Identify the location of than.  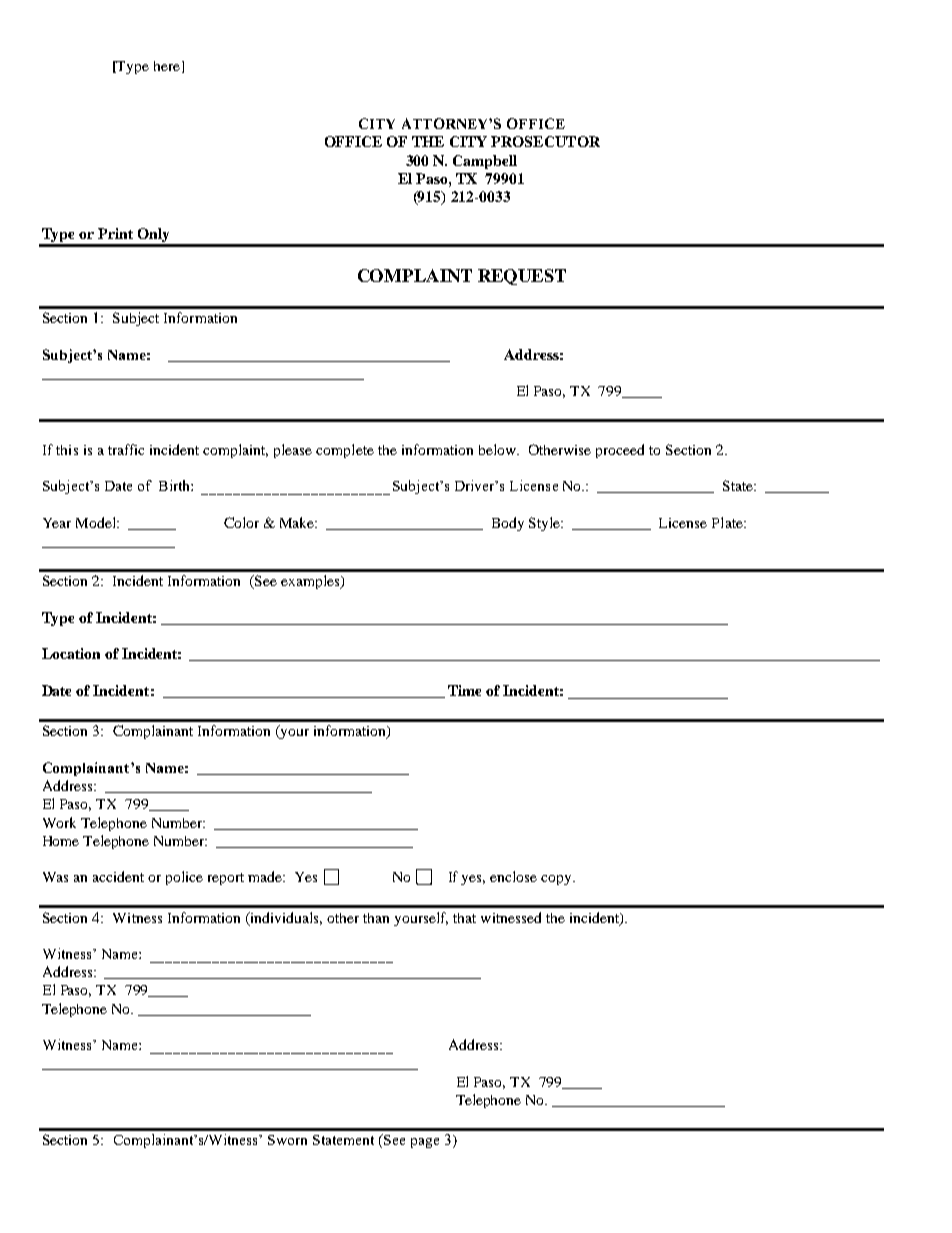
(376, 918).
